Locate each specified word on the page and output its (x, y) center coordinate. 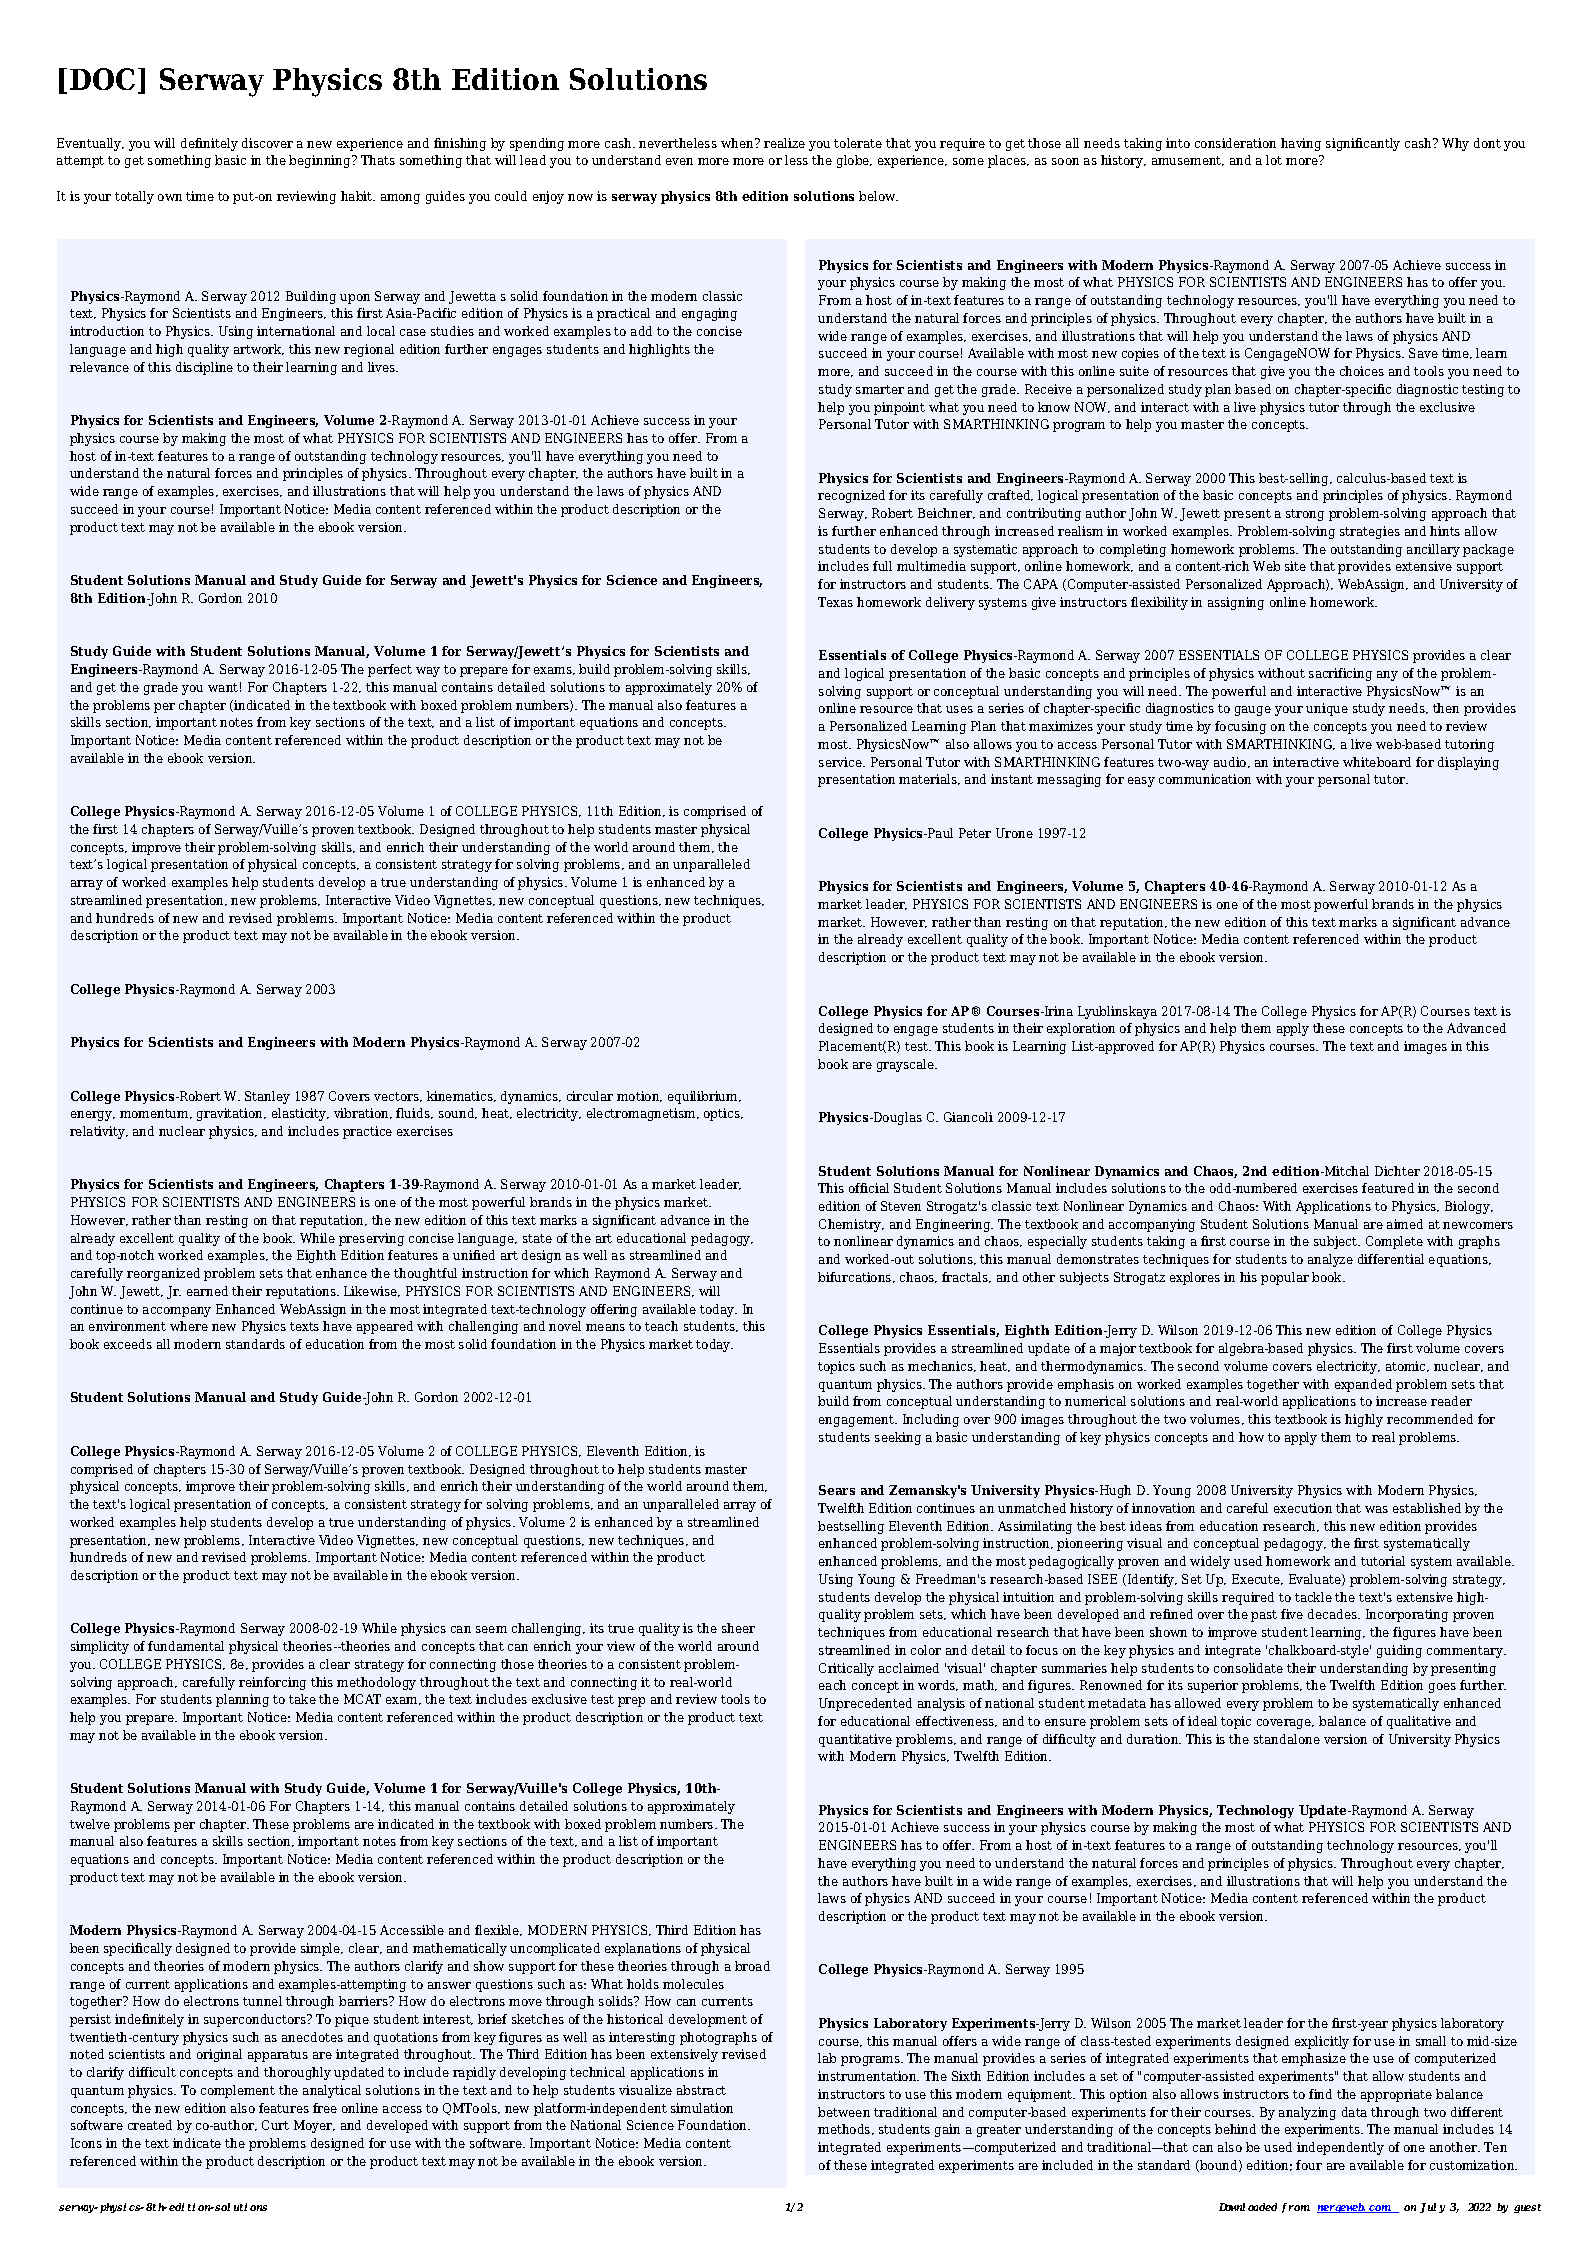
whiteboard (1377, 762)
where (189, 1326)
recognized (851, 496)
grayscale (906, 1065)
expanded (1363, 1385)
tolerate (858, 143)
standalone (1287, 1739)
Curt (275, 2125)
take (302, 1699)
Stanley (267, 1097)
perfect (390, 670)
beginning (321, 161)
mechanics (941, 1366)
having (1301, 144)
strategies (1370, 532)
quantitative (855, 1740)
